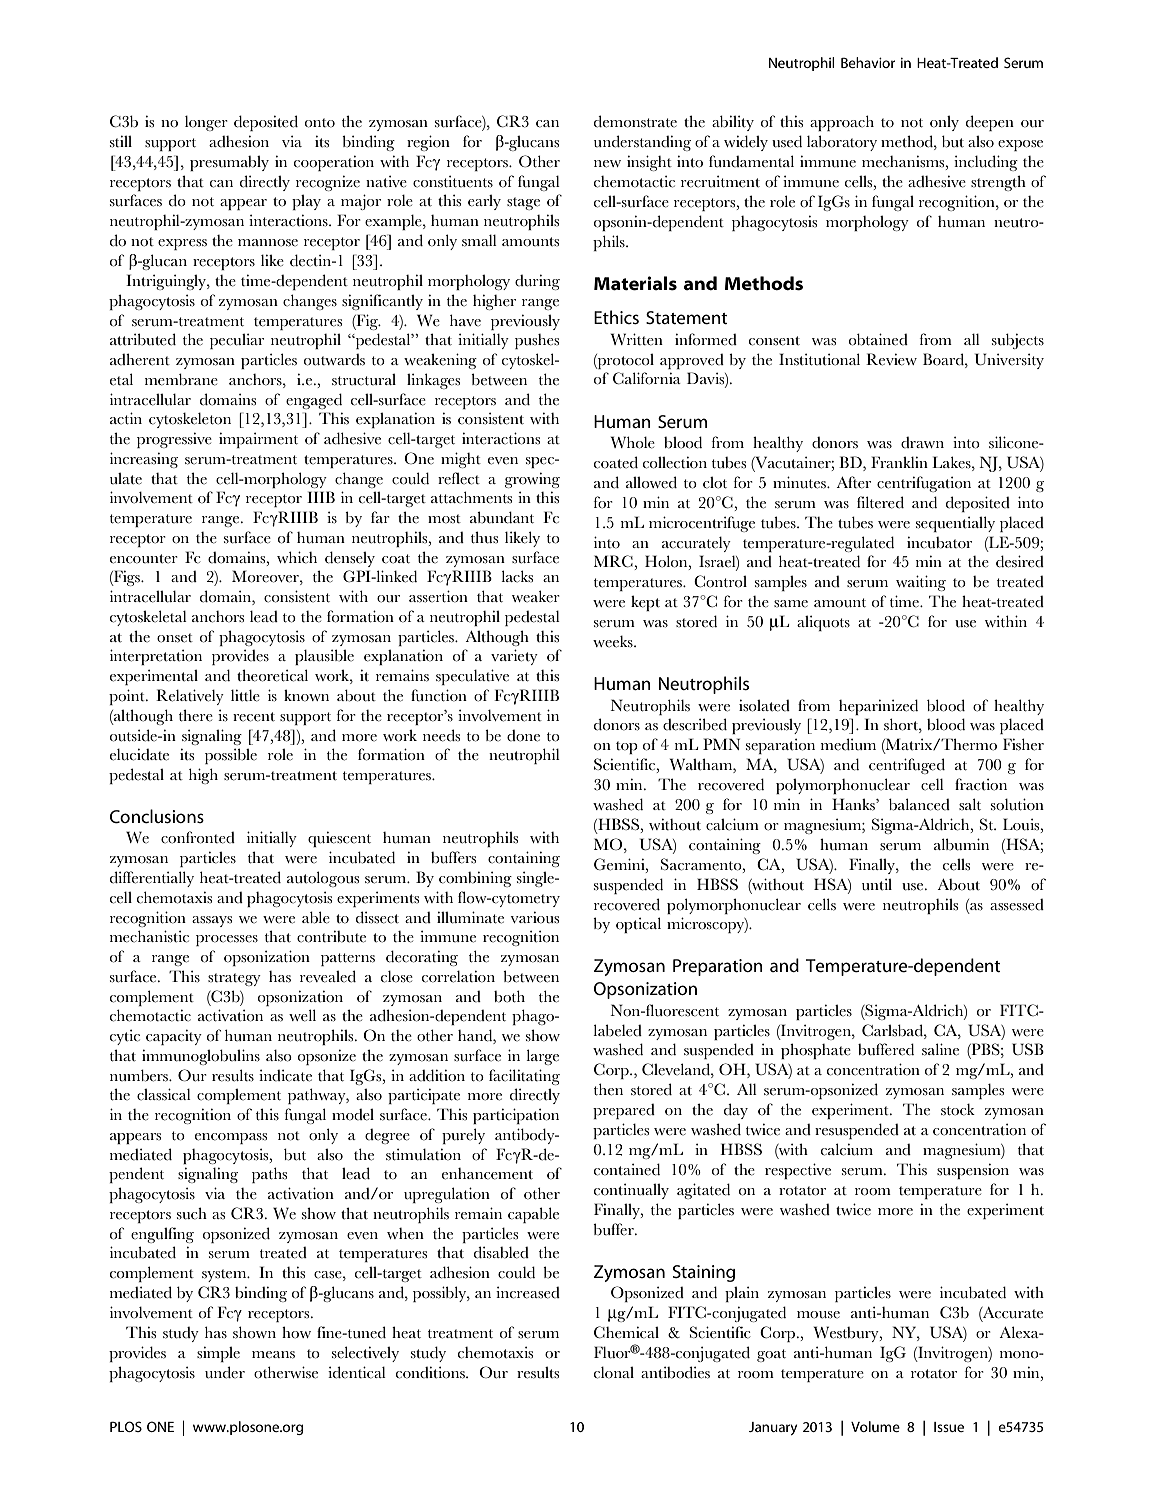  Describe the element at coordinates (535, 917) in the screenshot. I see `various` at that location.
